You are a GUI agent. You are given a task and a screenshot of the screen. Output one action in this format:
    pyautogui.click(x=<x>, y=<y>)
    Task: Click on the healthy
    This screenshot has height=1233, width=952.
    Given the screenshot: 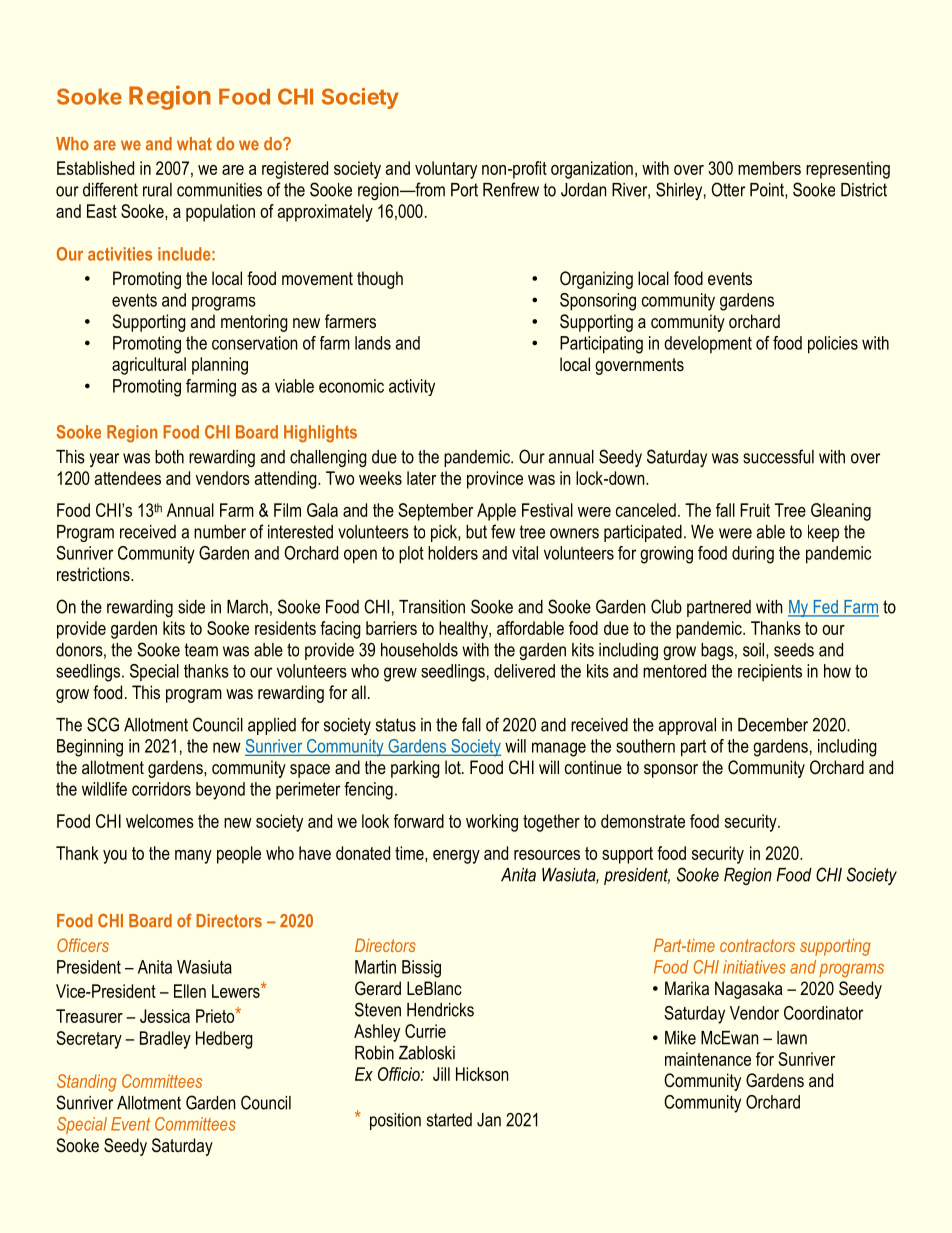 What is the action you would take?
    pyautogui.click(x=464, y=630)
